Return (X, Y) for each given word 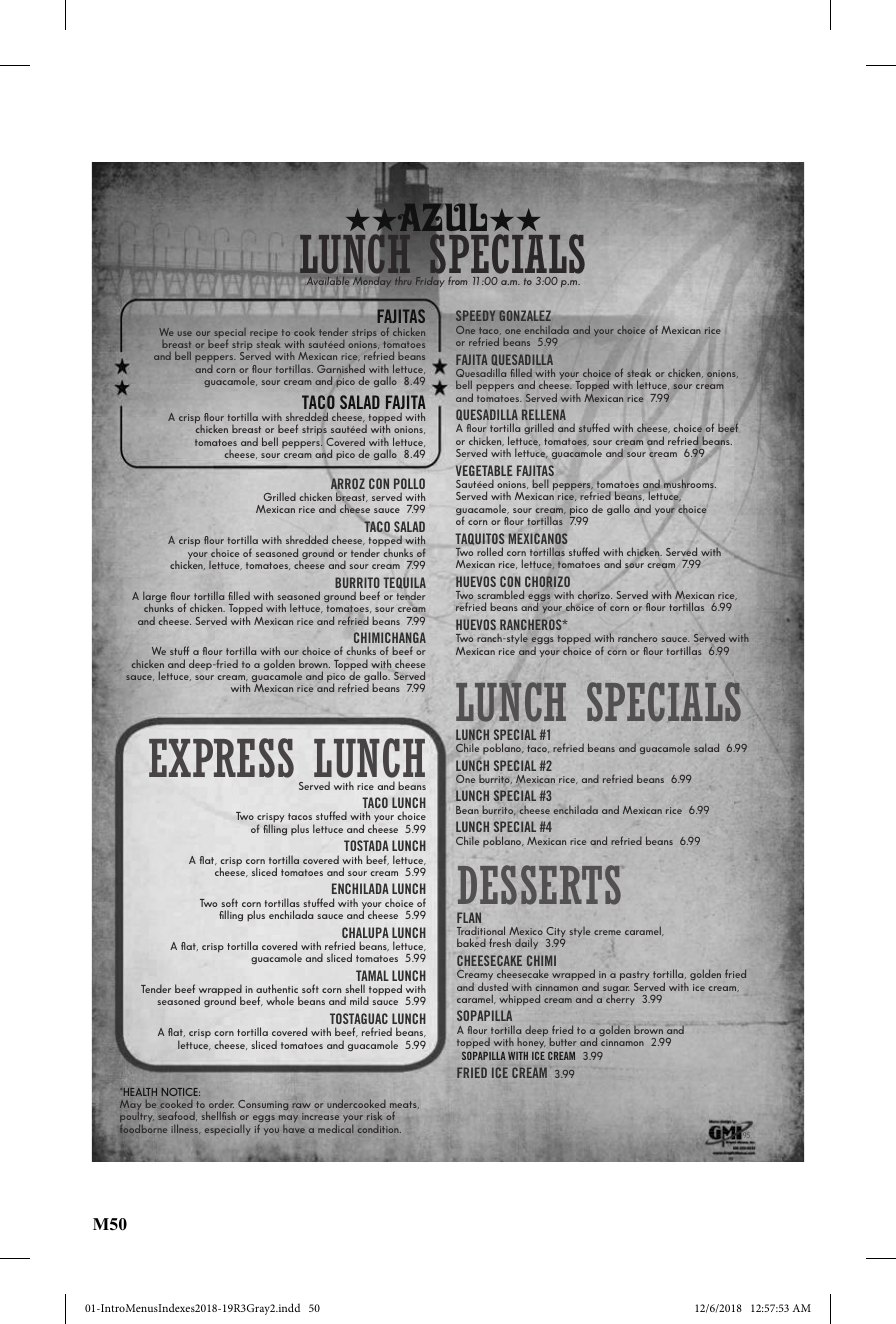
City (556, 933)
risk (374, 1115)
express (221, 758)
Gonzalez (525, 315)
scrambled (501, 594)
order (221, 1104)
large (155, 598)
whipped (519, 999)
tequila (404, 583)
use (185, 333)
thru (403, 281)
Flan (469, 917)
